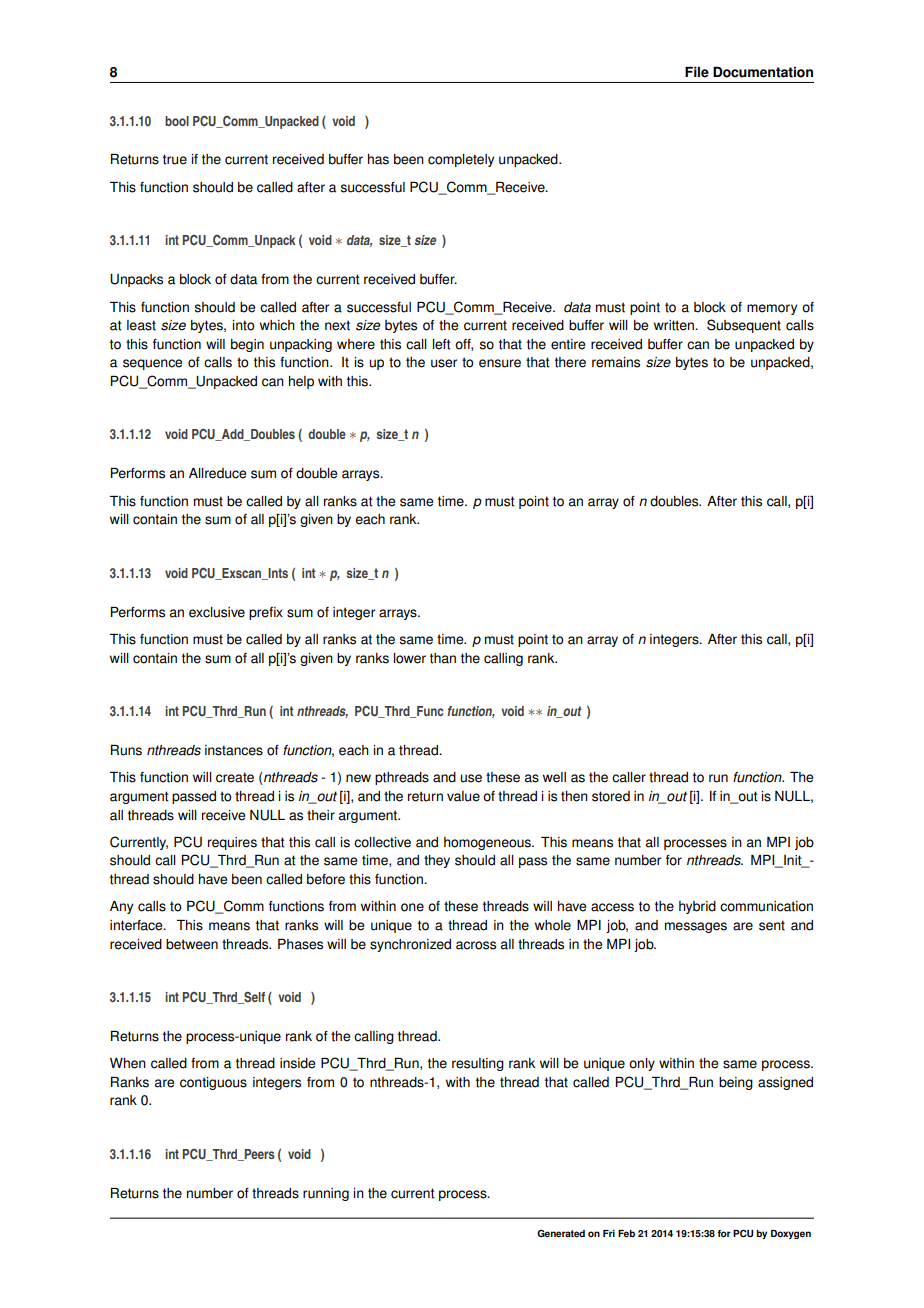  What do you see at coordinates (697, 72) in the screenshot?
I see `File` at bounding box center [697, 72].
